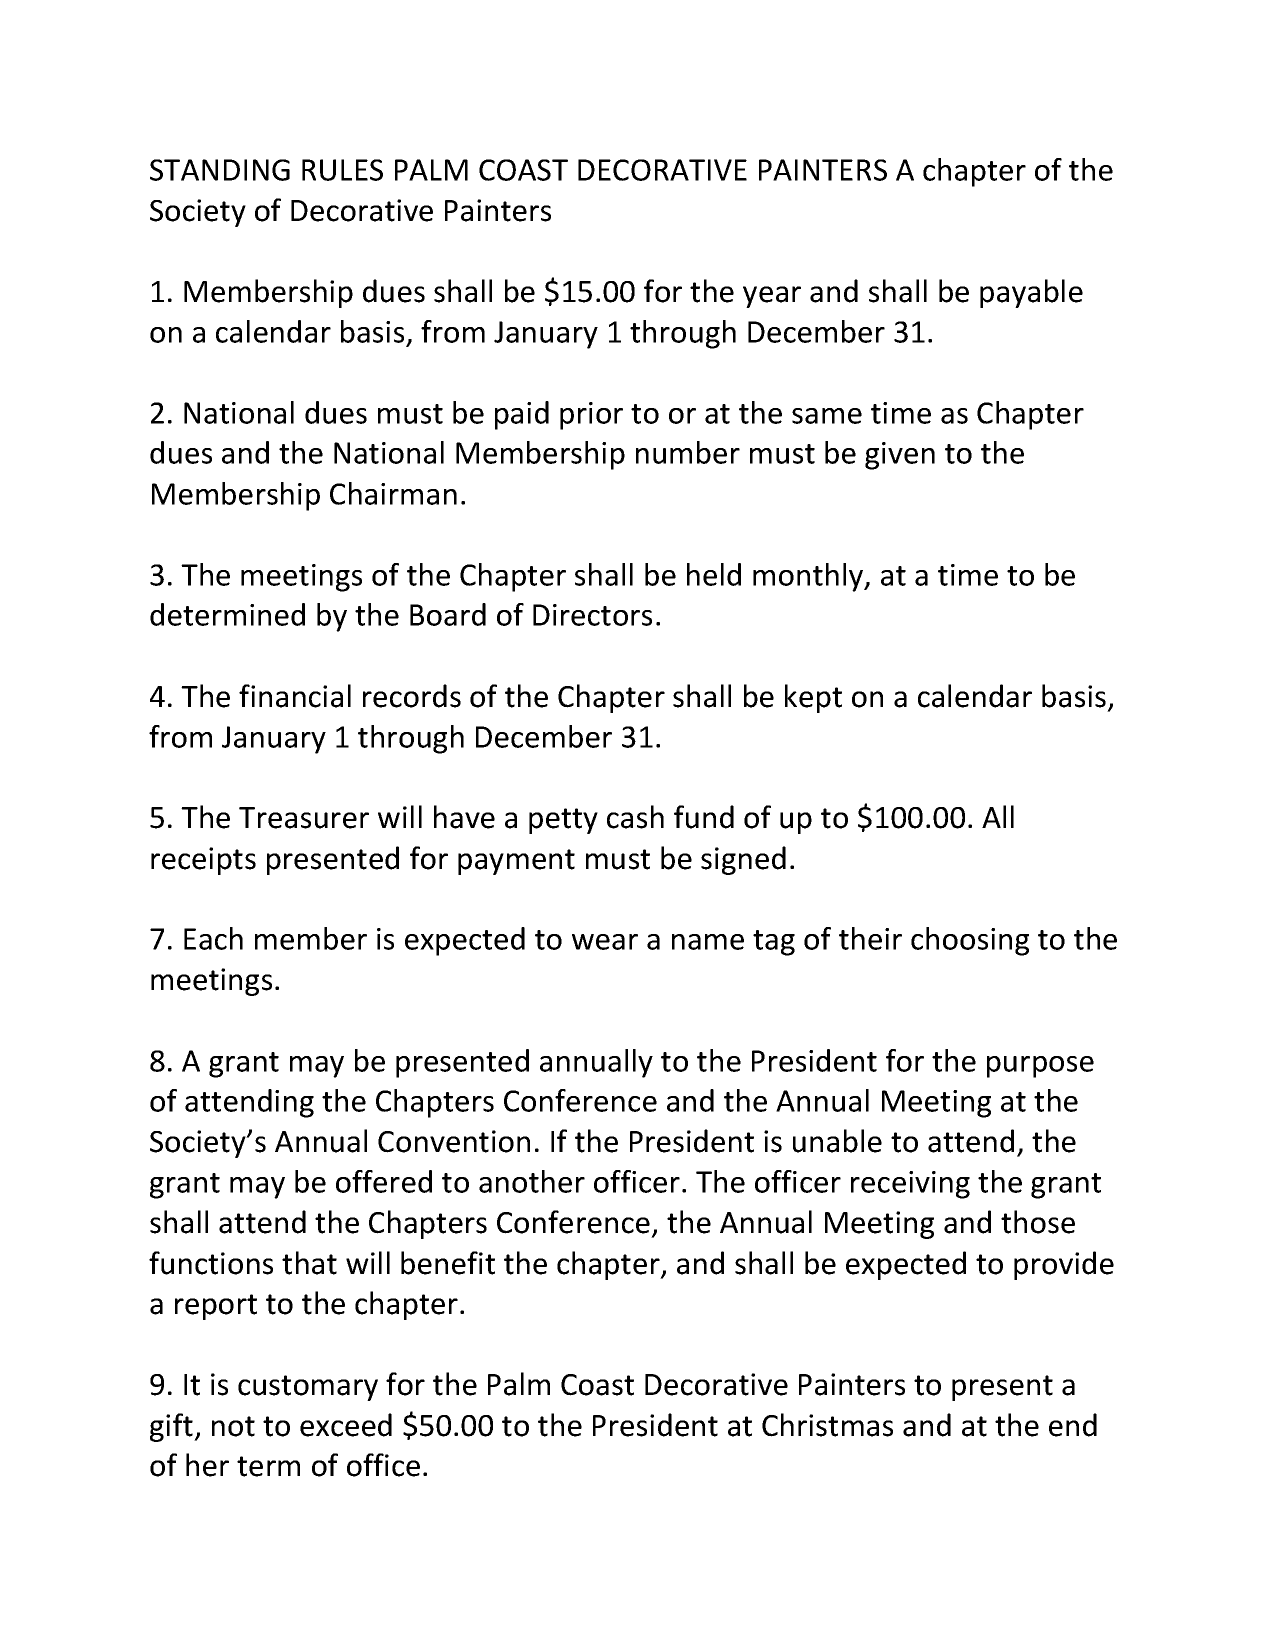 The image size is (1269, 1642). I want to click on STANDING, so click(220, 170).
